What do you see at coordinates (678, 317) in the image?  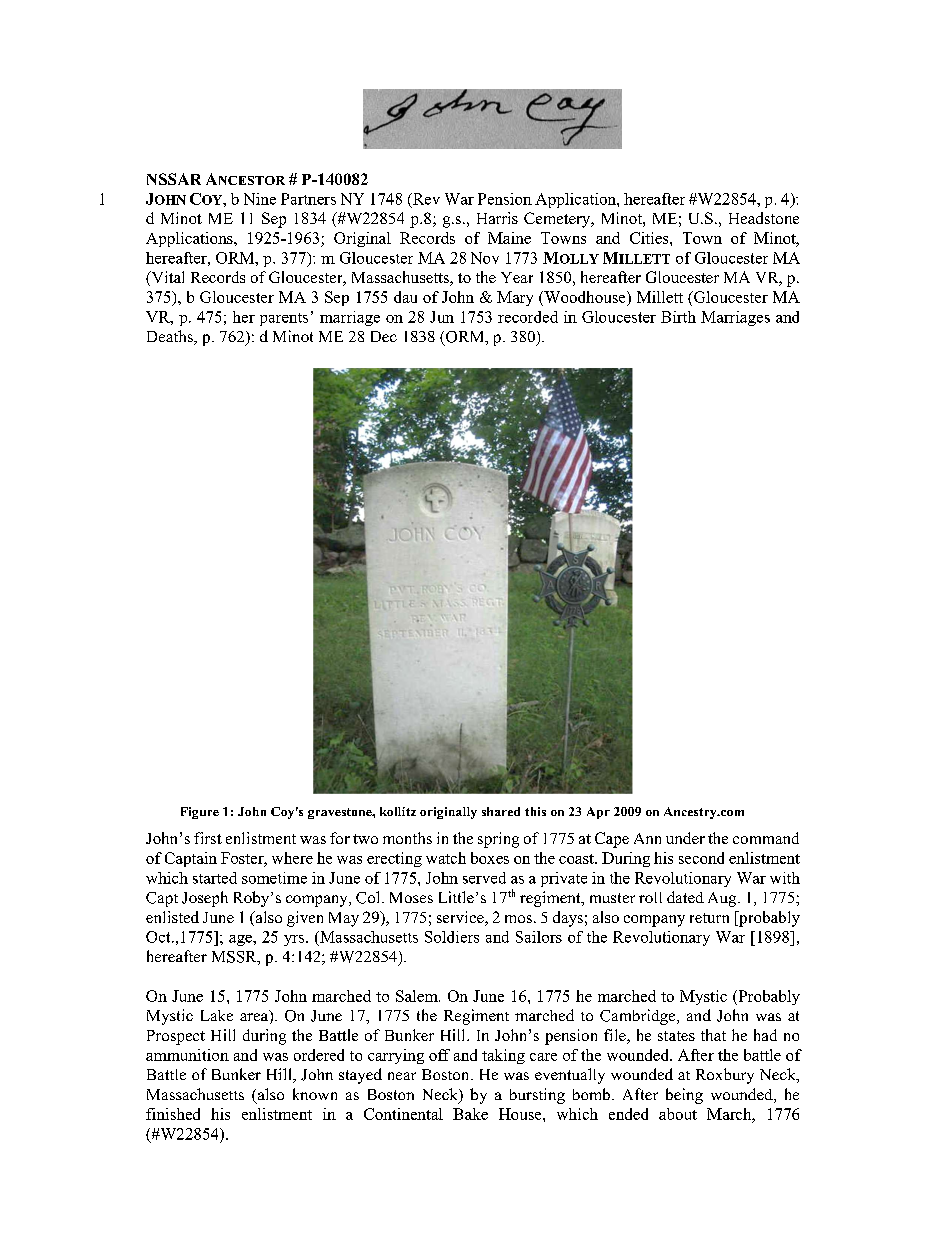 I see `Birth` at bounding box center [678, 317].
